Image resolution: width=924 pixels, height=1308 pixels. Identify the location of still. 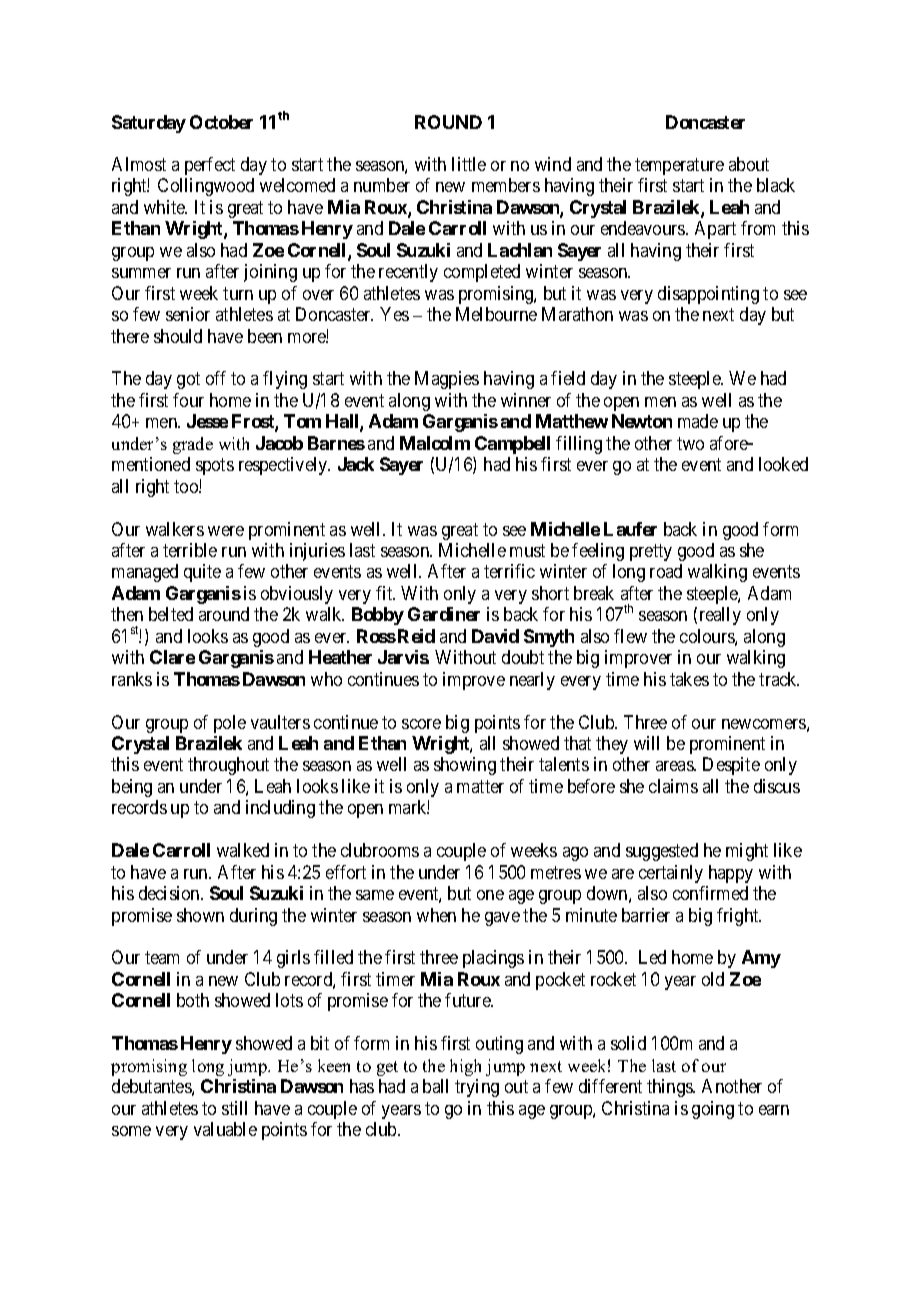
(234, 1108).
